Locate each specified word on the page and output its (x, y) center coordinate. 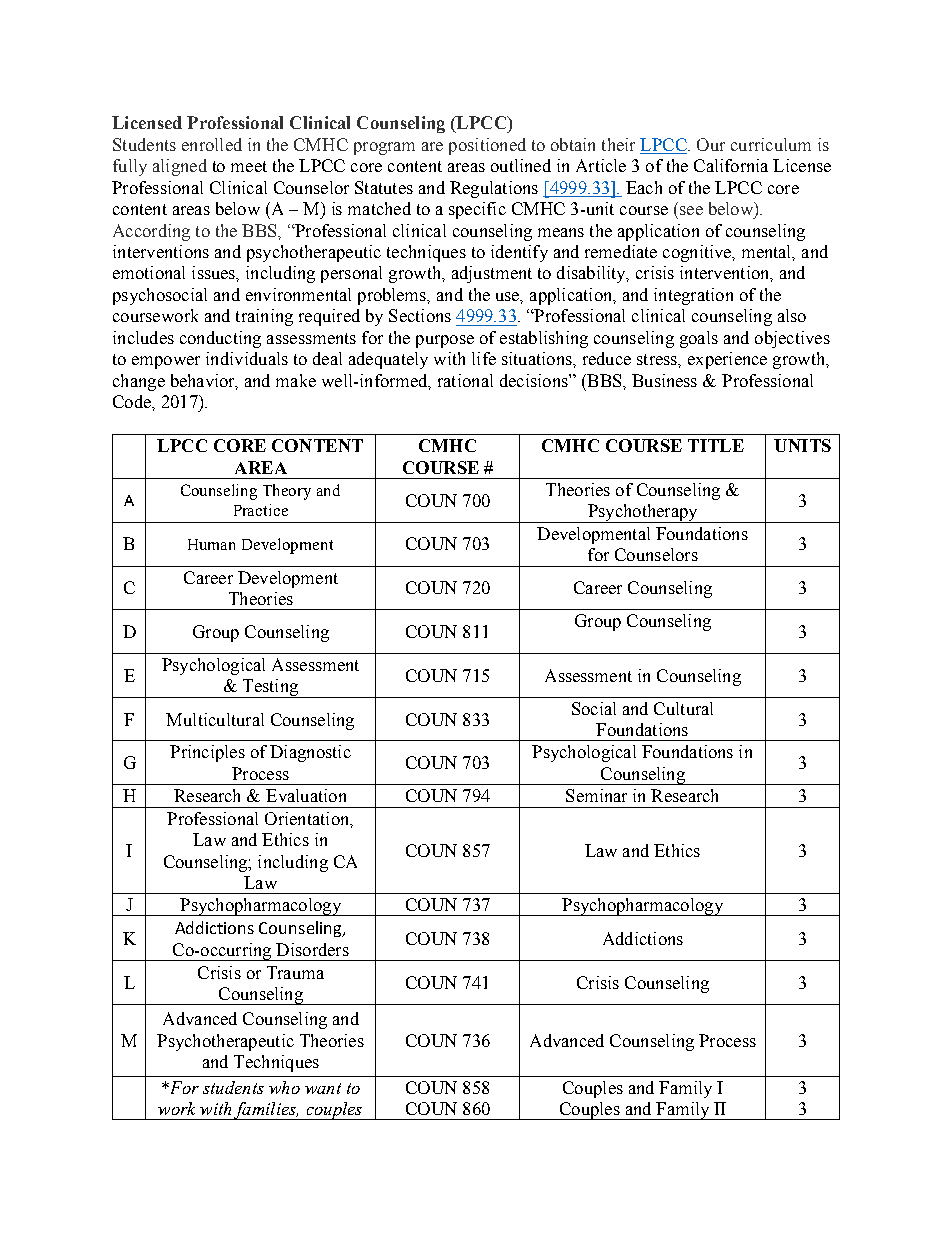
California (731, 165)
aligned (180, 167)
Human (211, 544)
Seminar (596, 795)
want (323, 1088)
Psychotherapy (642, 513)
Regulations (494, 189)
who (284, 1087)
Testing (270, 688)
